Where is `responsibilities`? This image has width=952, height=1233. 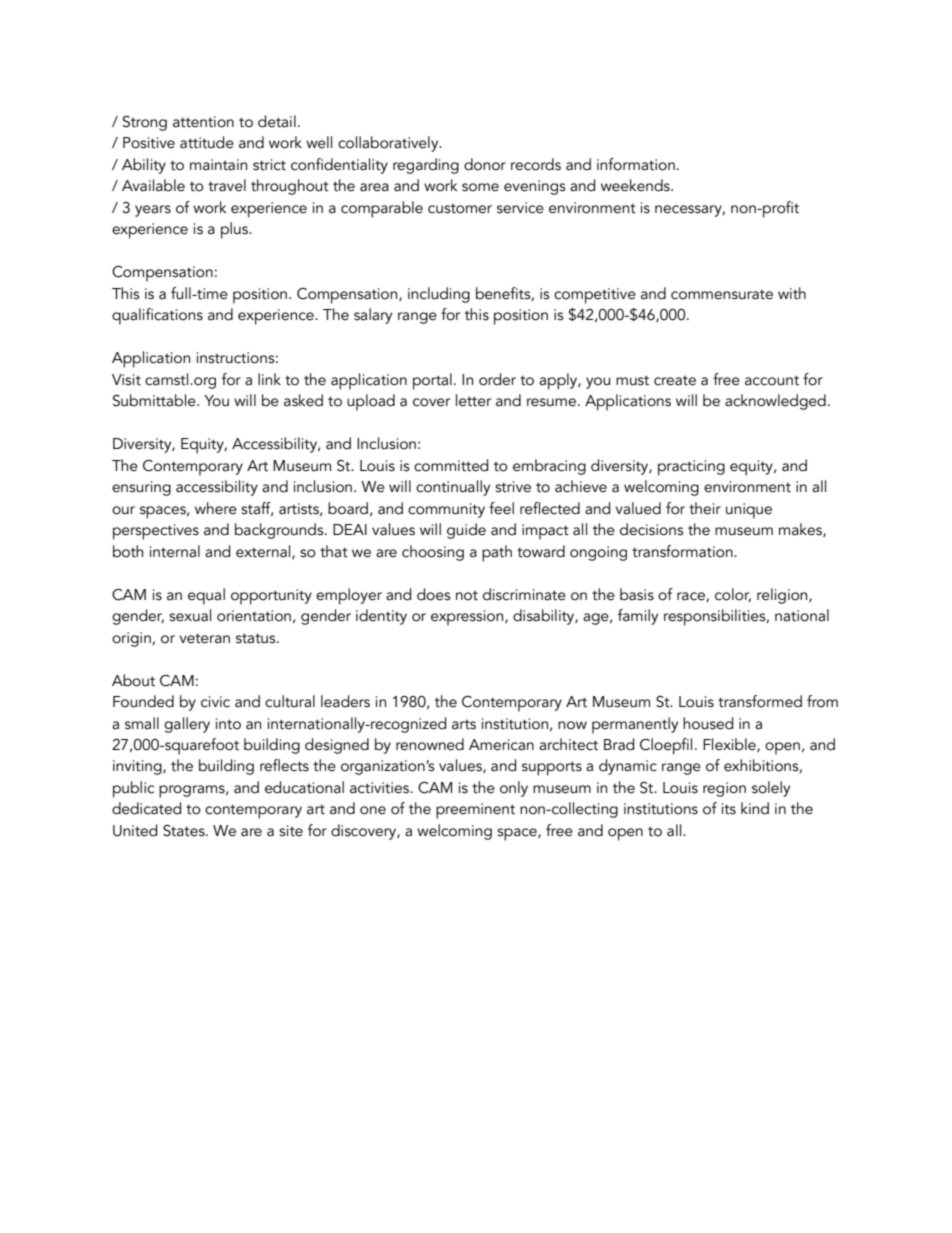 responsibilities is located at coordinates (716, 617).
